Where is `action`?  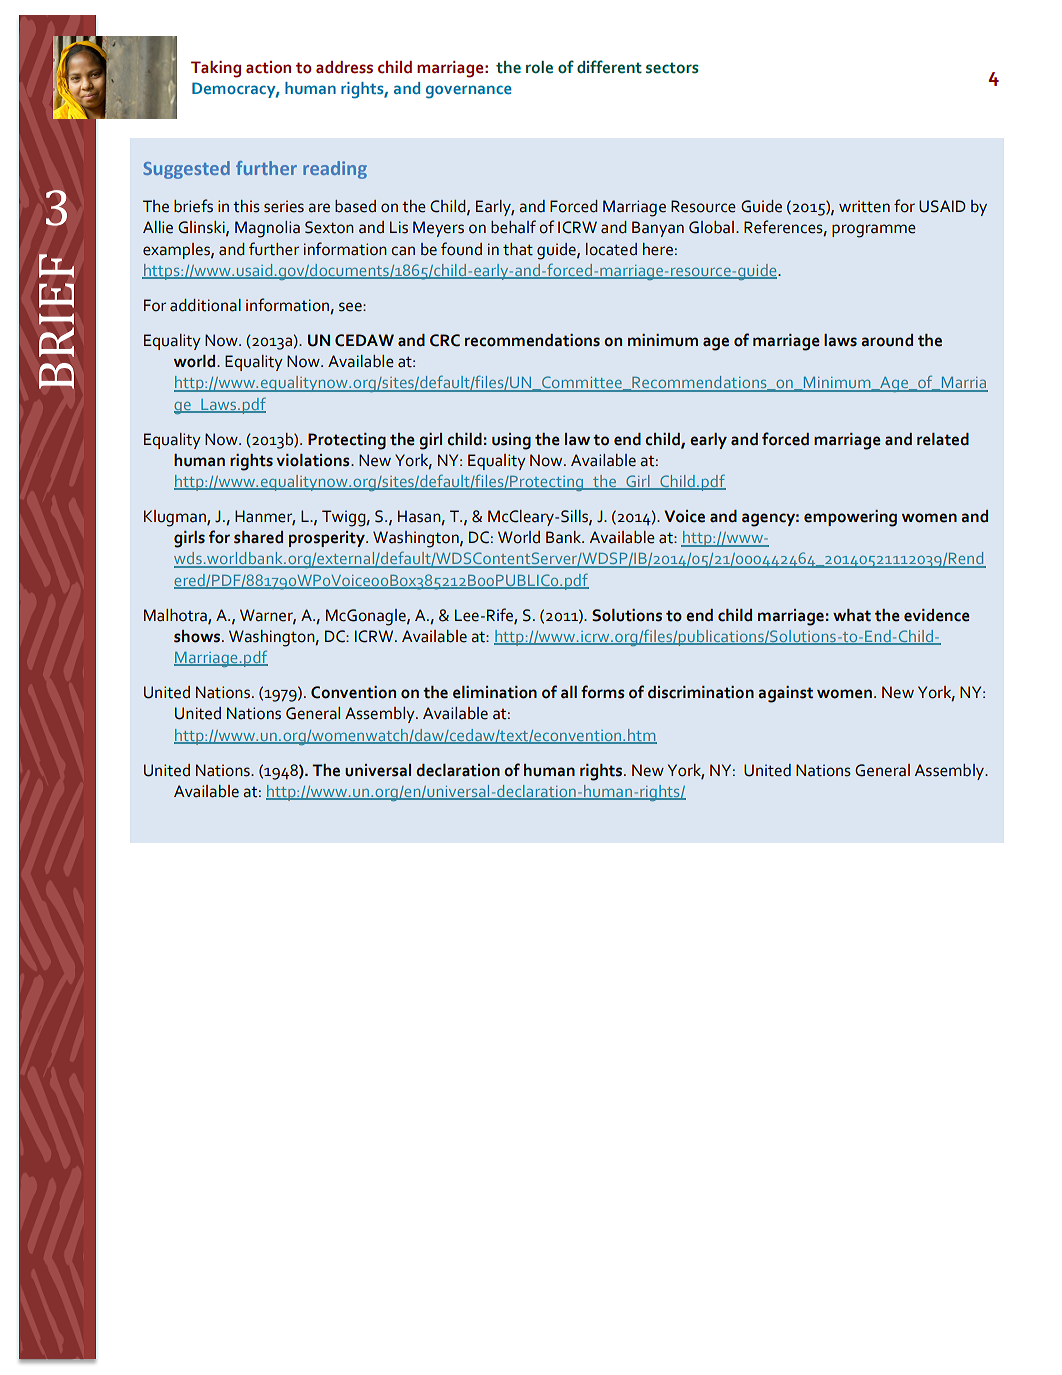 action is located at coordinates (268, 67).
